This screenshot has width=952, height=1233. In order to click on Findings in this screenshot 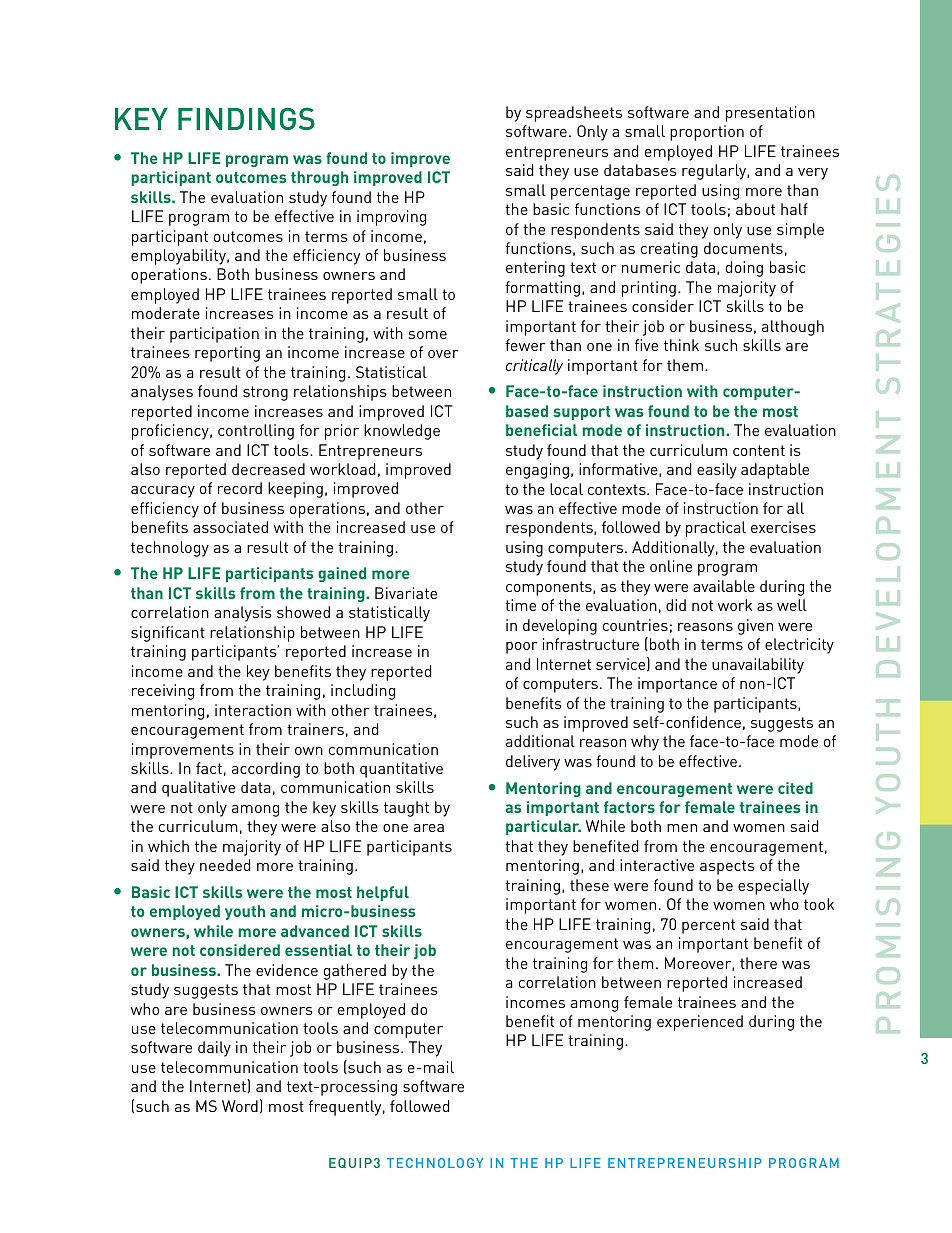, I will do `click(246, 118)`.
